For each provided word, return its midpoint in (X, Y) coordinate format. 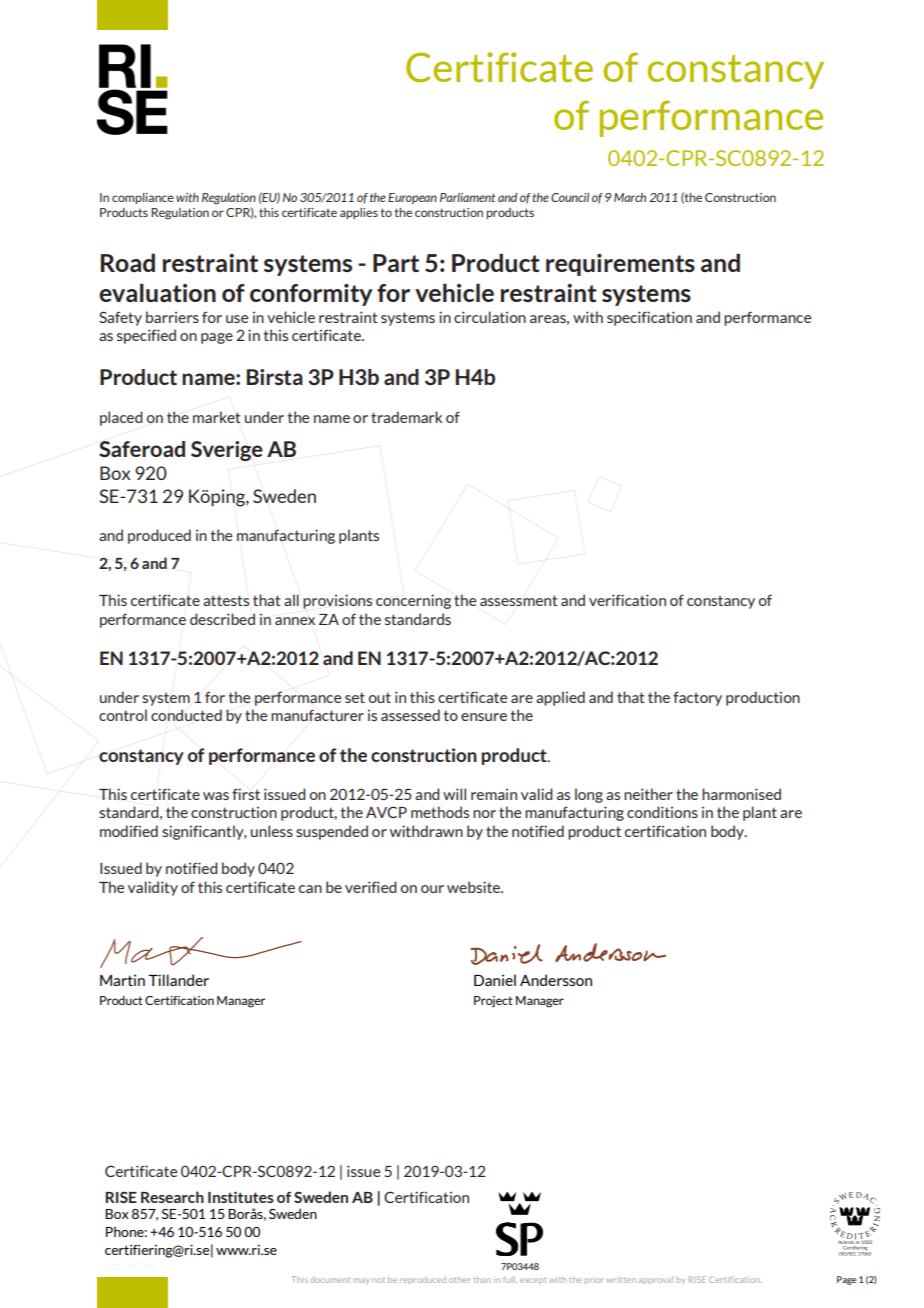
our (432, 889)
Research (172, 1197)
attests (226, 600)
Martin (122, 980)
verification (627, 600)
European (412, 198)
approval (656, 1280)
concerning (413, 601)
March (630, 197)
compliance (143, 198)
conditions (662, 812)
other (460, 1279)
